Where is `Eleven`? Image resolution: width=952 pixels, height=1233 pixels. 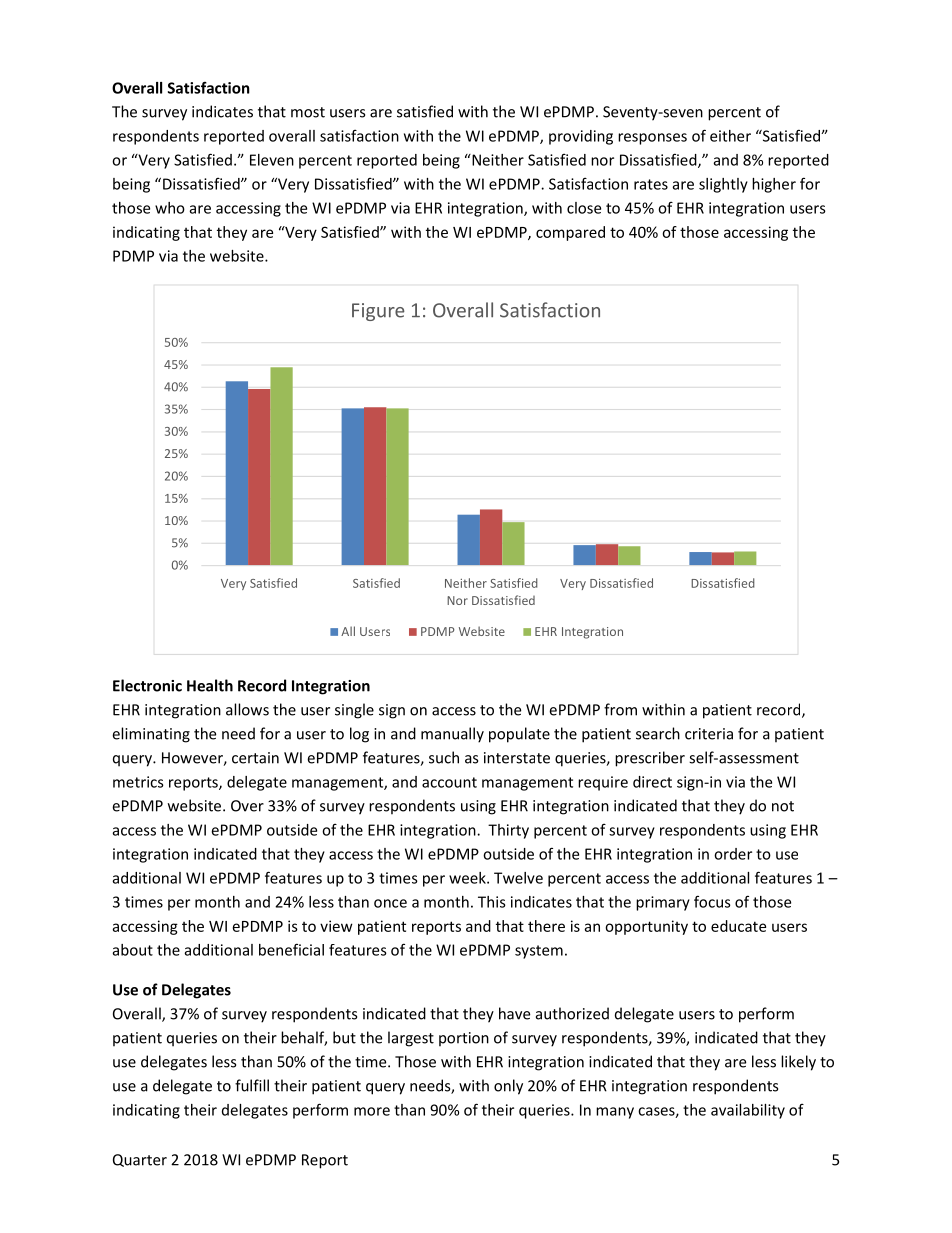 Eleven is located at coordinates (272, 160).
